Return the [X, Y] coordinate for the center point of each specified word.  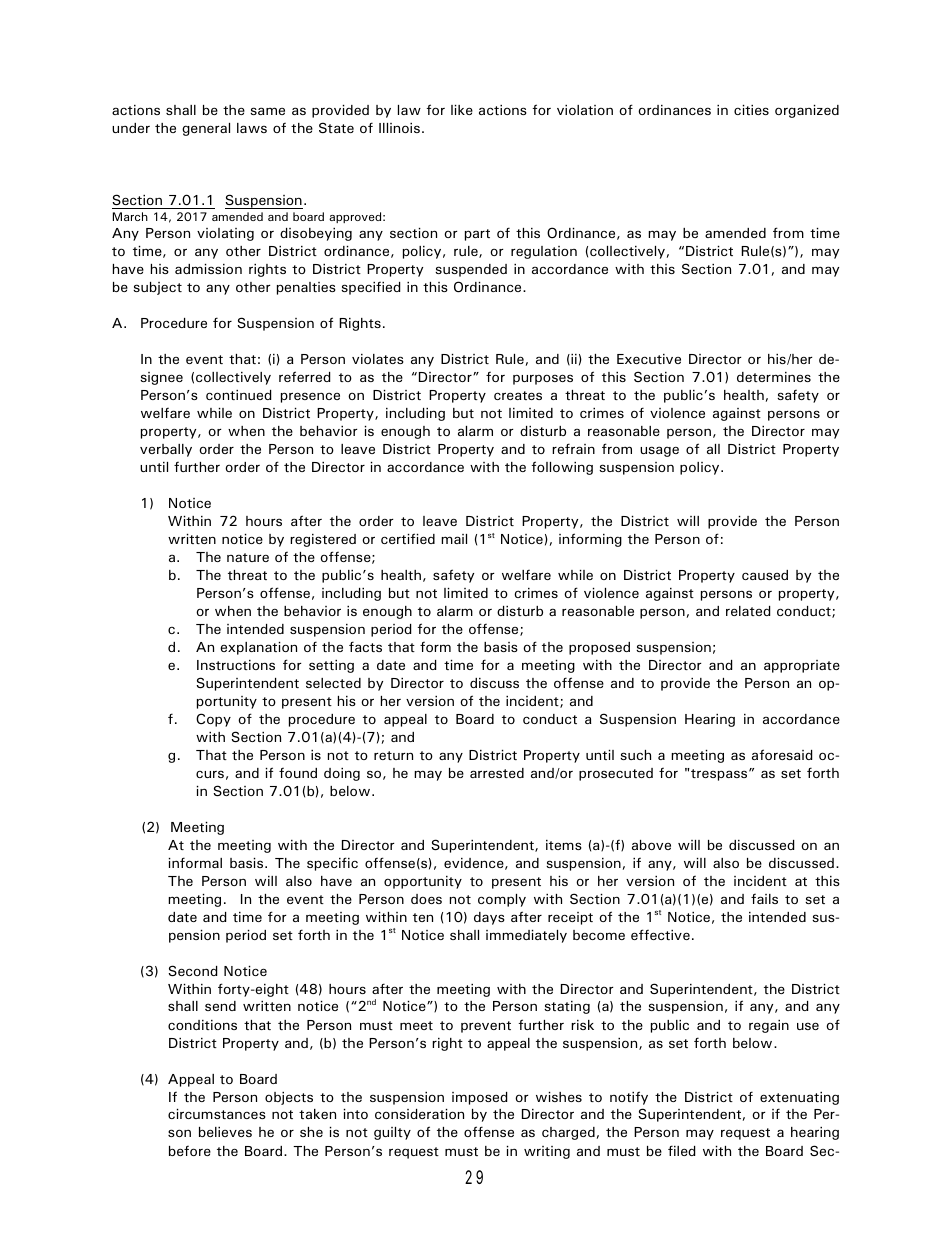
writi [538, 1151]
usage [659, 451]
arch [136, 216]
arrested [497, 773]
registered [323, 540]
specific [332, 864]
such [635, 755]
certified [408, 538]
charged [568, 1133]
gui [383, 1133]
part [477, 235]
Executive [649, 359]
